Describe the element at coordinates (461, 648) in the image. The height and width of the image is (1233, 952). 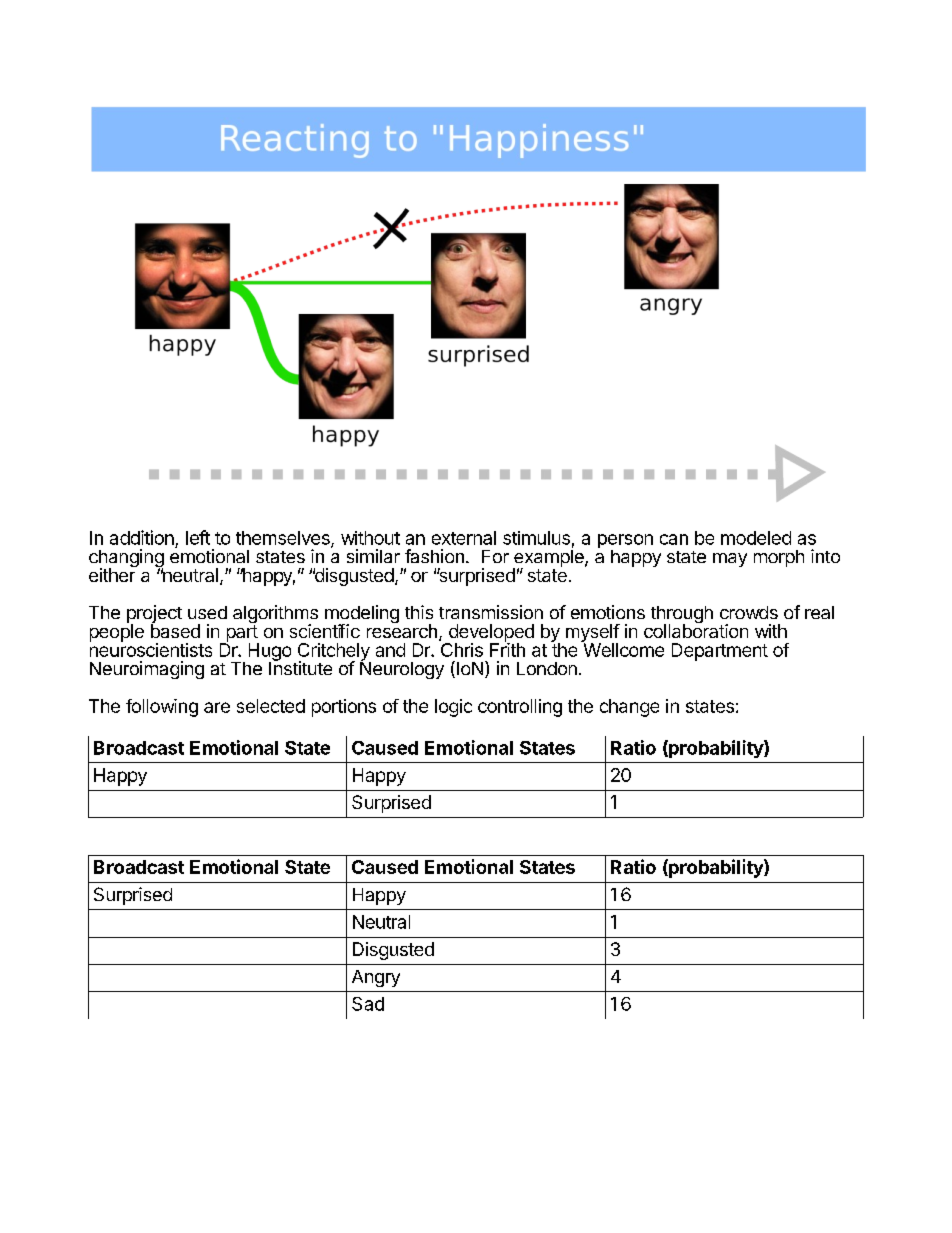
I see `Chris` at that location.
